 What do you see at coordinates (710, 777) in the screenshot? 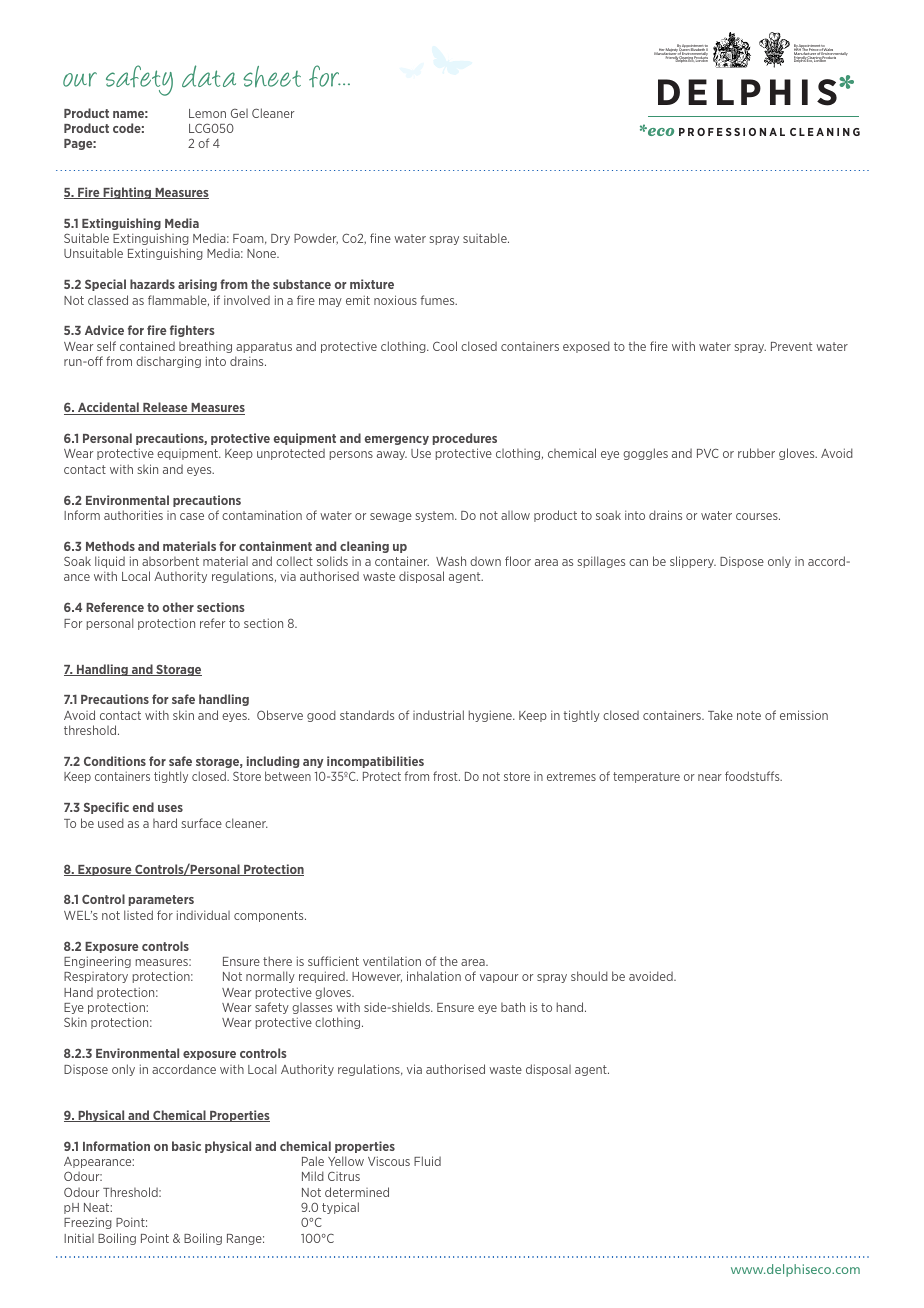
I see `near` at bounding box center [710, 777].
